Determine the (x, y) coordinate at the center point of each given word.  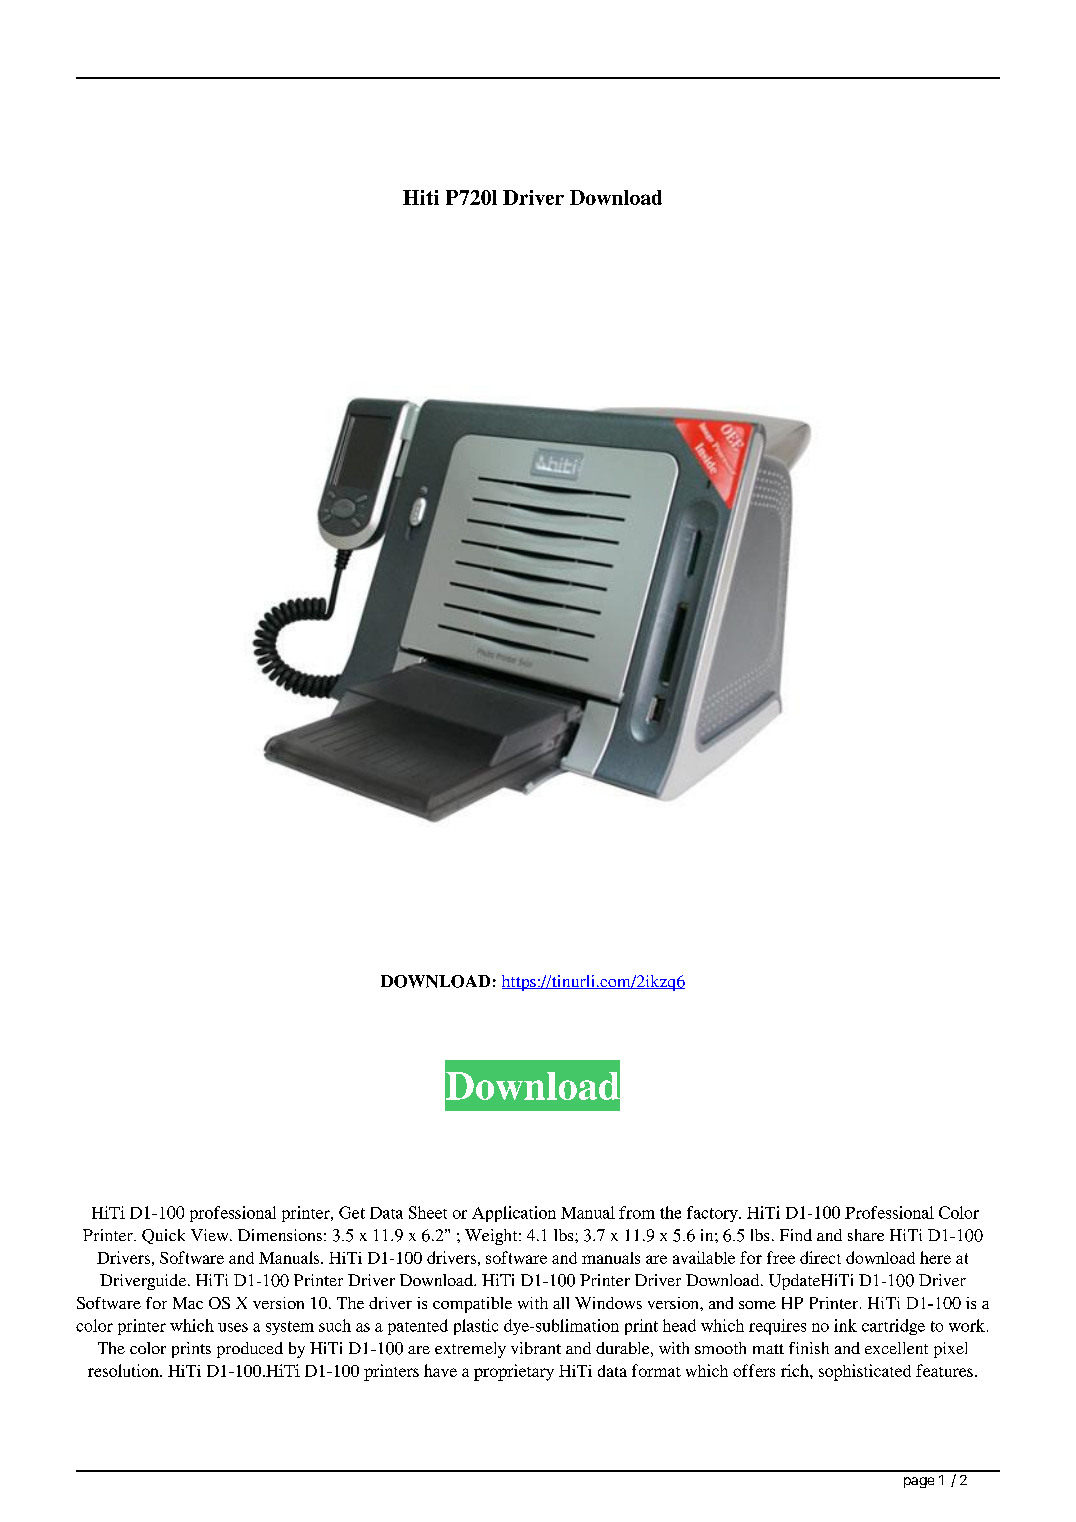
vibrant (536, 1348)
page (919, 1482)
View (211, 1235)
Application (514, 1214)
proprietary (514, 1372)
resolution (124, 1370)
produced (250, 1350)
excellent (896, 1348)
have (440, 1370)
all (561, 1303)
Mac (188, 1303)
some (757, 1305)
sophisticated (865, 1372)
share (866, 1235)
